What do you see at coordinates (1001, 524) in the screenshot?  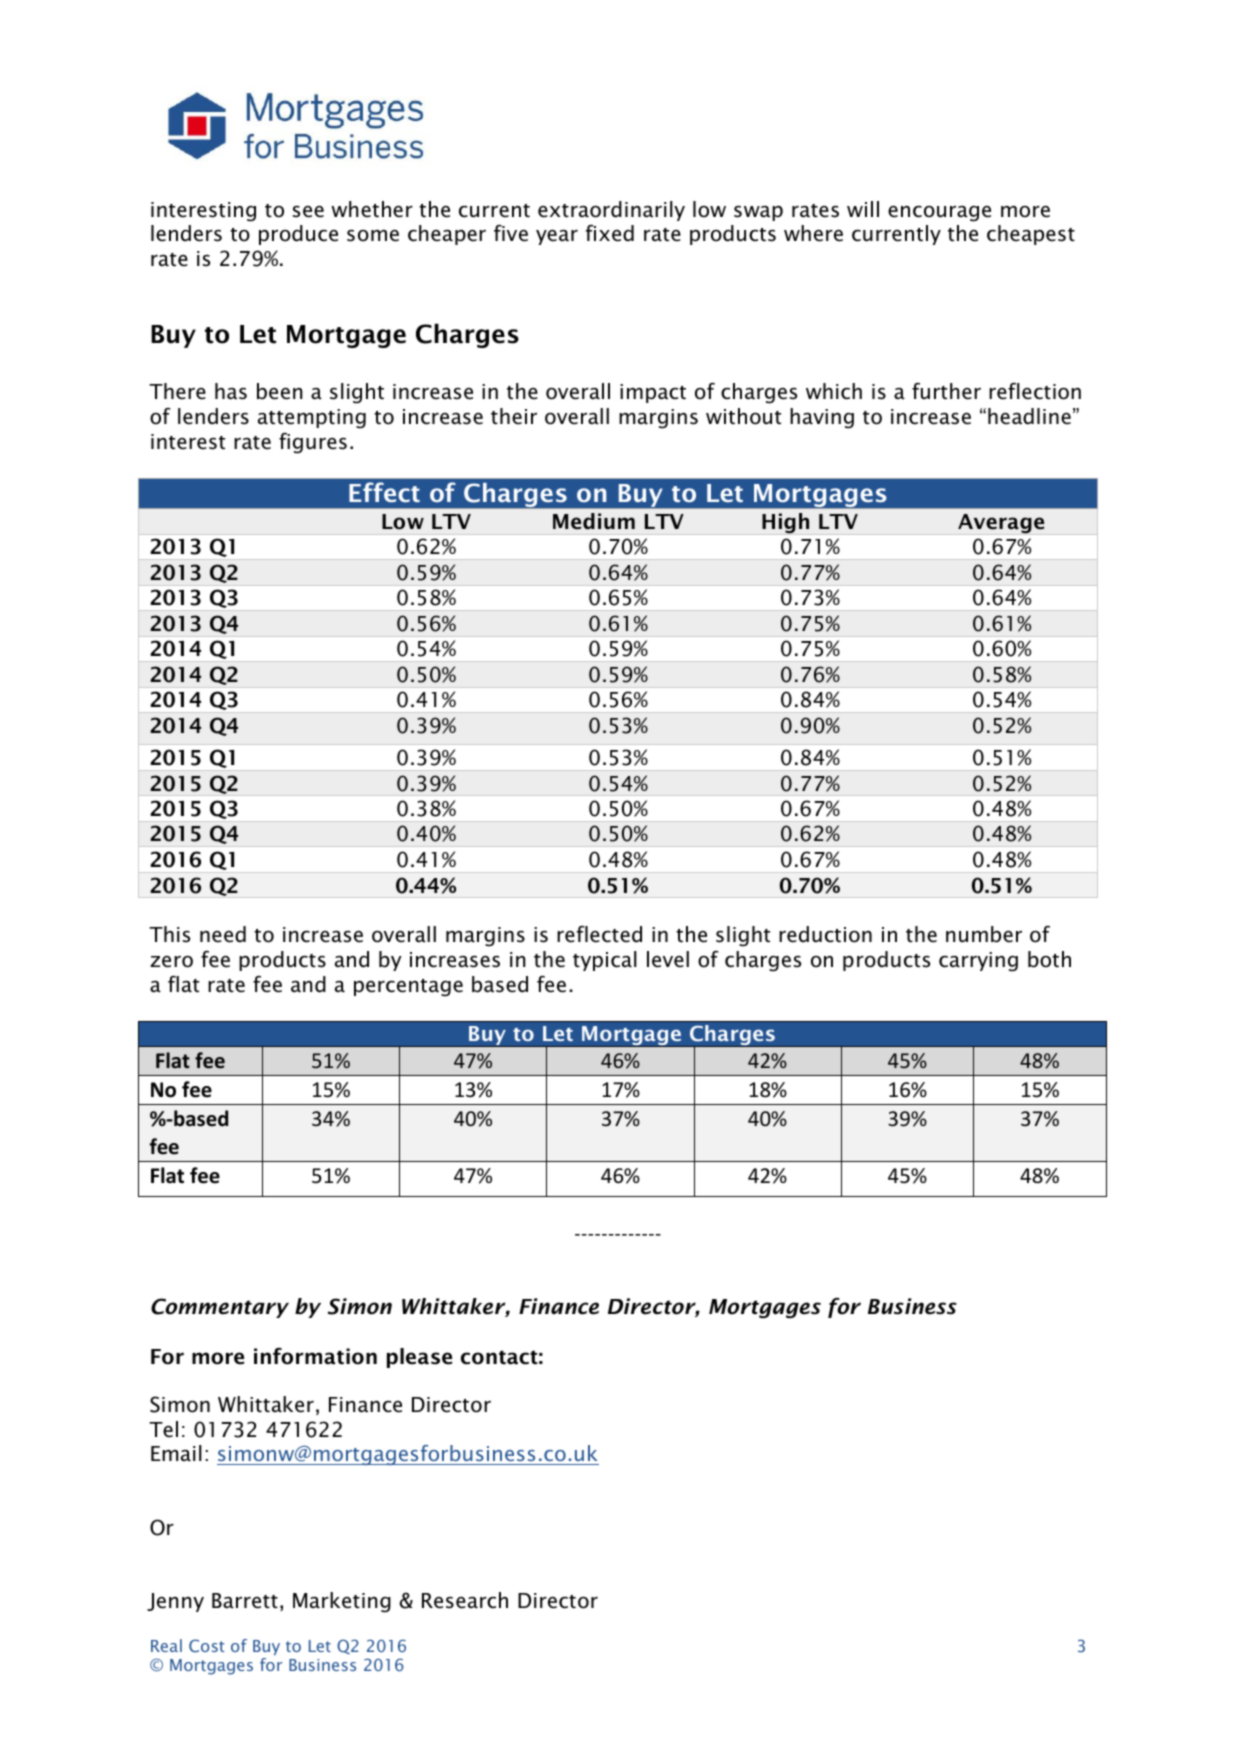 I see `Average` at bounding box center [1001, 524].
